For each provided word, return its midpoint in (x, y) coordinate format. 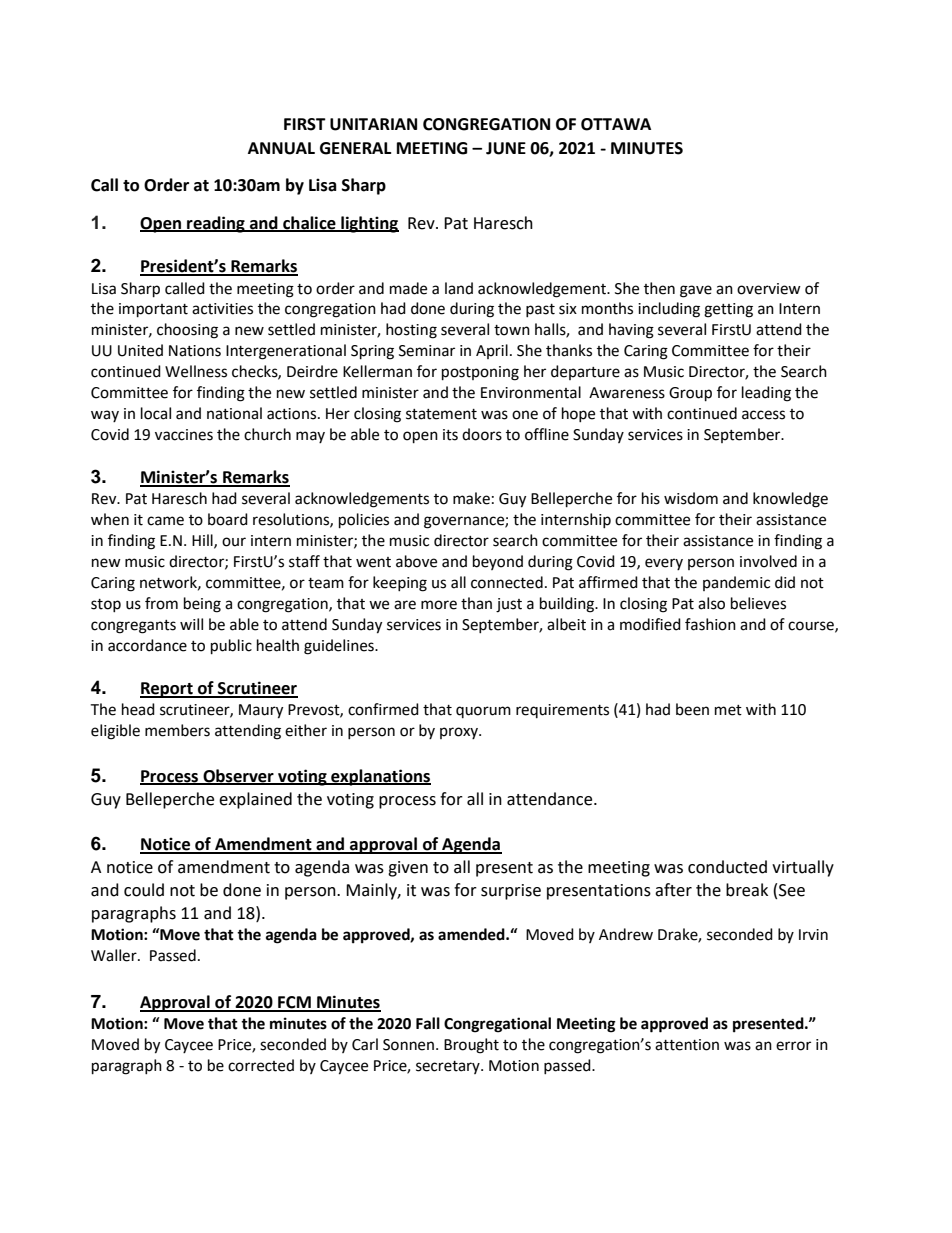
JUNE (506, 148)
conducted (727, 867)
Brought (471, 1046)
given (408, 869)
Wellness (196, 371)
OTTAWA (616, 124)
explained (255, 800)
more (439, 605)
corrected (261, 1065)
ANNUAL (281, 148)
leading (766, 394)
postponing (480, 373)
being (202, 605)
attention (687, 1045)
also (711, 603)
